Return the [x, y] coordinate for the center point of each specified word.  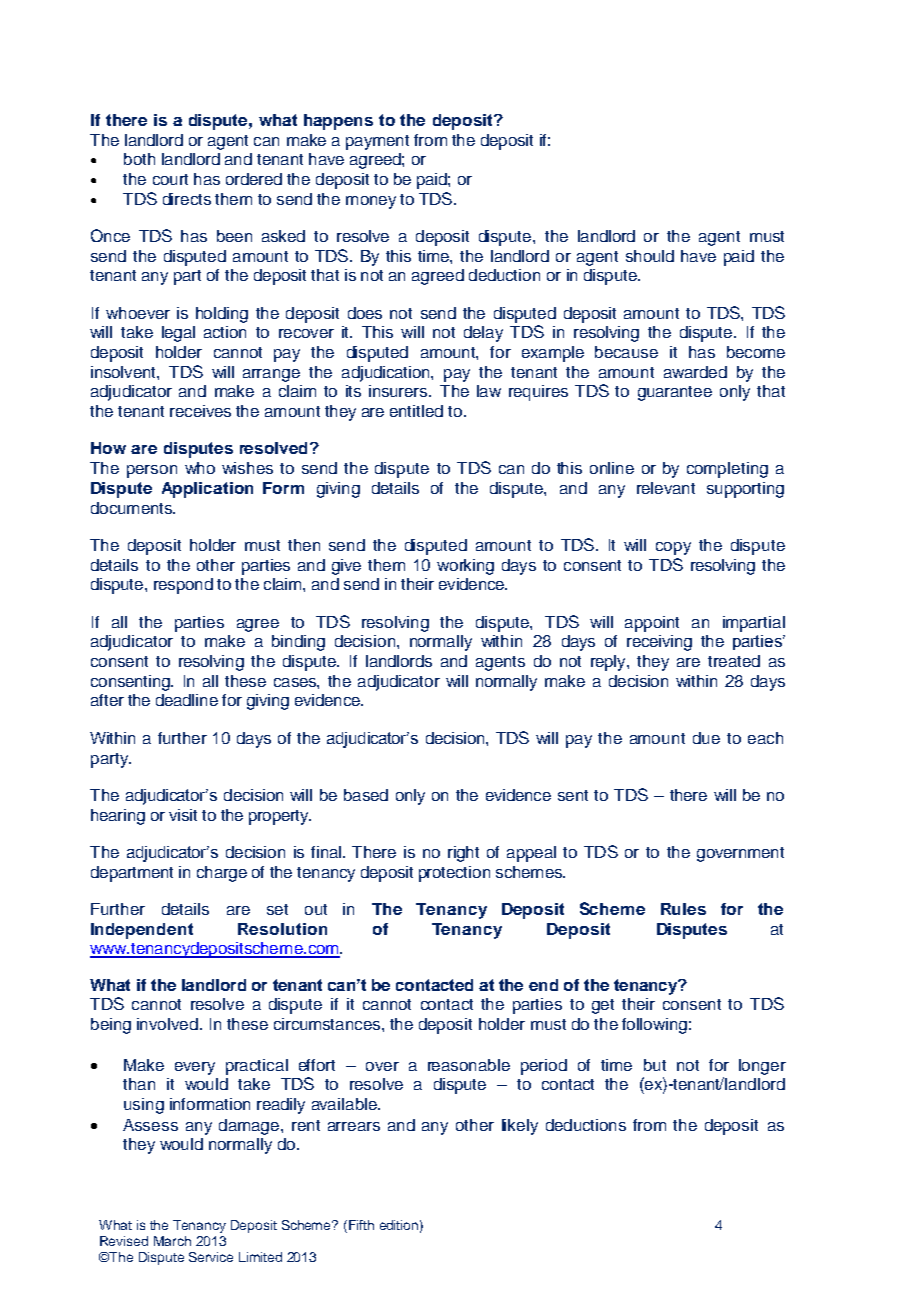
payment [377, 142]
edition [399, 1225]
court [170, 179]
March [172, 1241]
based [366, 795]
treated [734, 661]
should [650, 256]
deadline [187, 700]
